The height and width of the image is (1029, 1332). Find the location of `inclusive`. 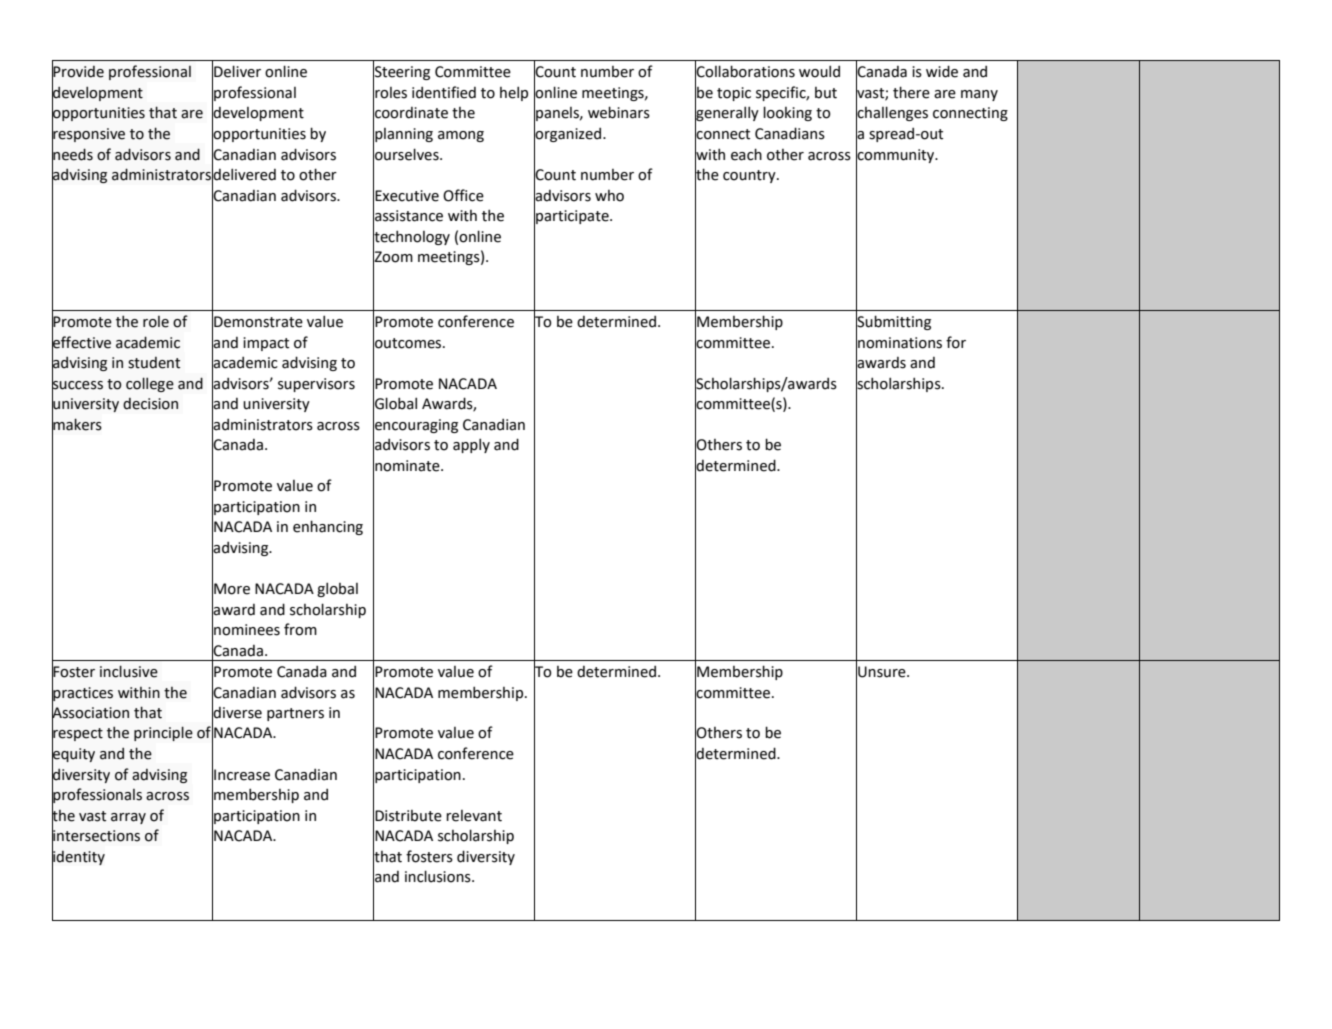

inclusive is located at coordinates (129, 671).
